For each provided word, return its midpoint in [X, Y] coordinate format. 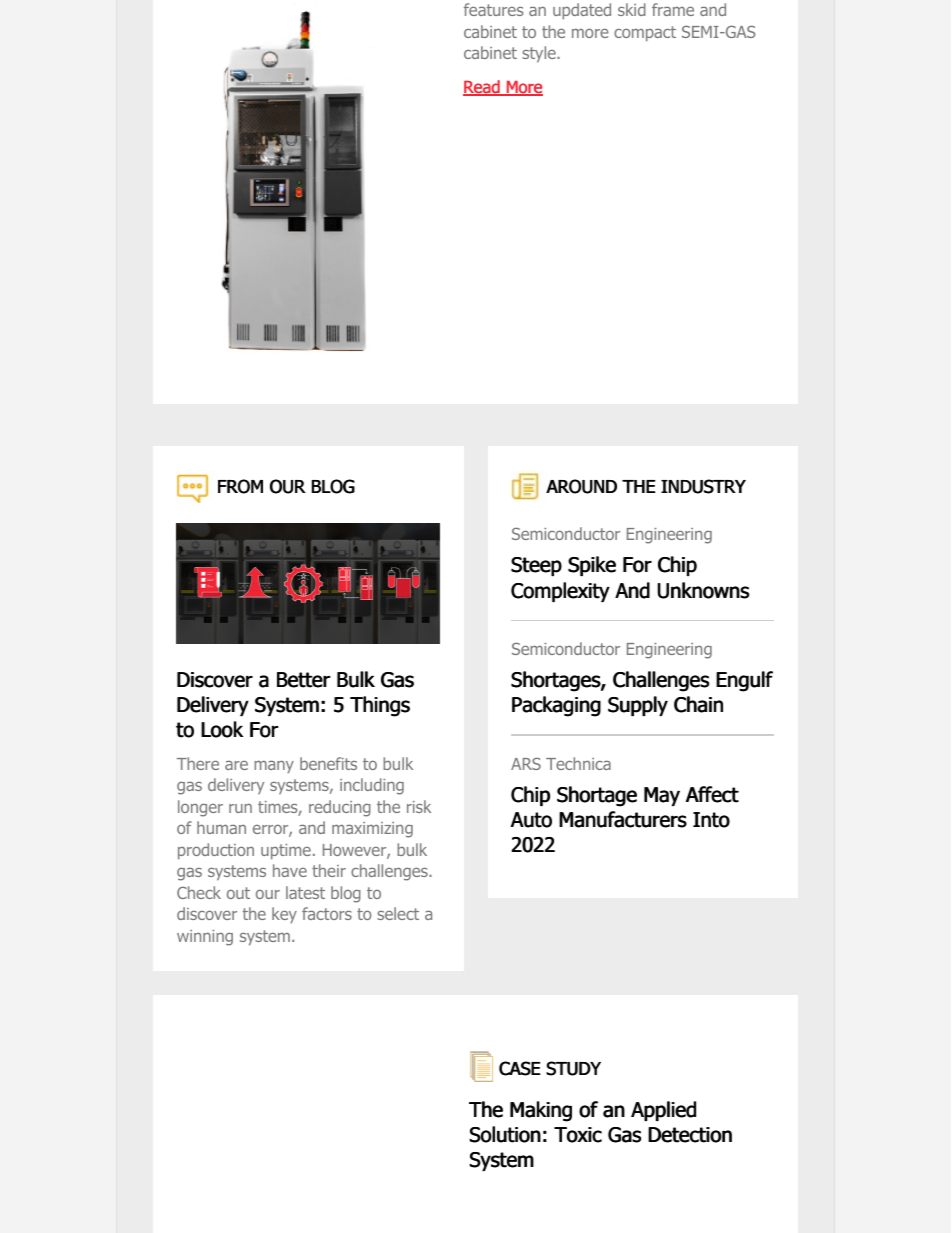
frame [673, 9]
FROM [240, 486]
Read [482, 88]
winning [205, 938]
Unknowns [703, 590]
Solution [505, 1134]
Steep [536, 566]
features [493, 9]
